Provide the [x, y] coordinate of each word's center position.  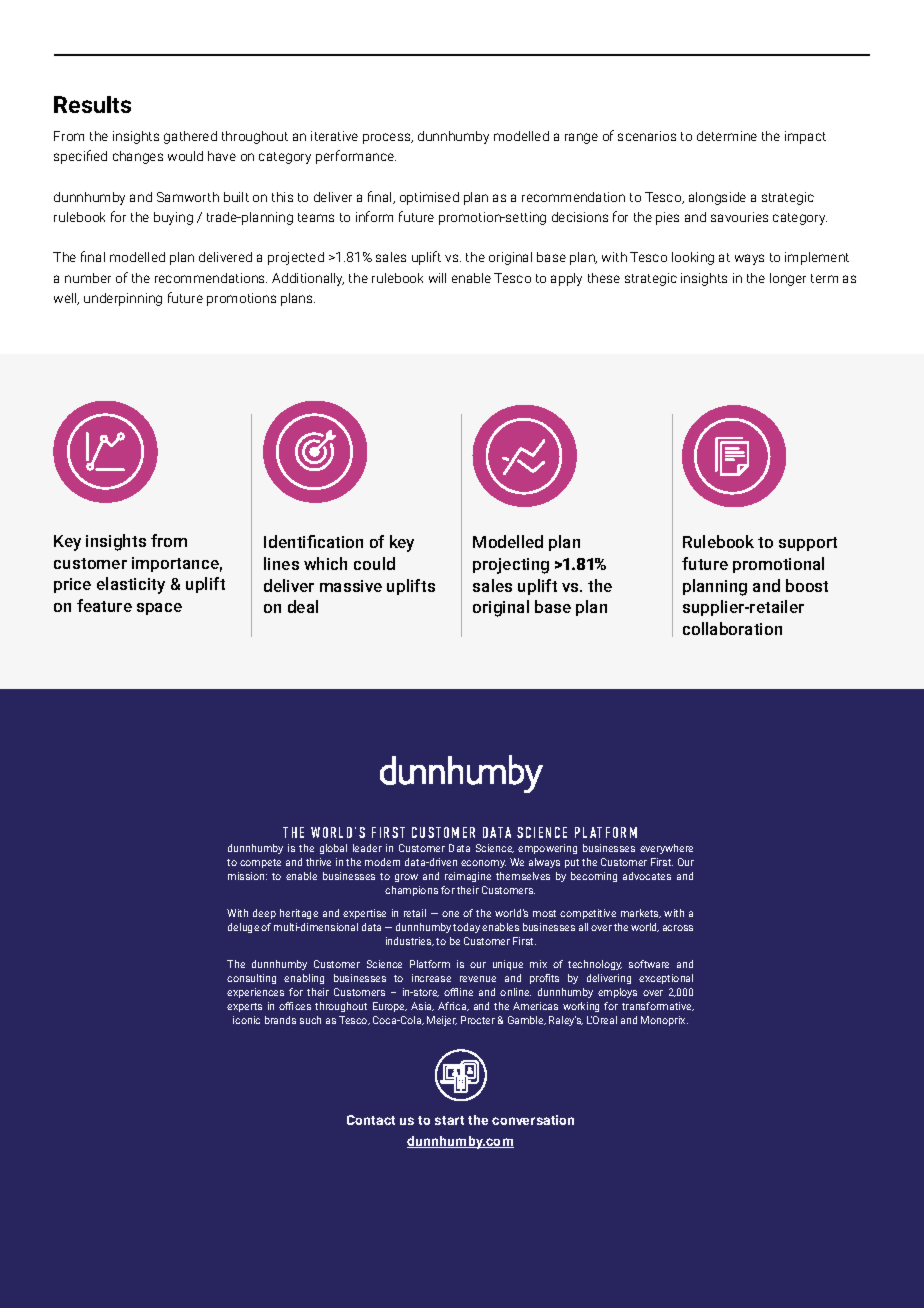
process [388, 138]
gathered [190, 137]
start [449, 1120]
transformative [658, 1006]
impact [805, 137]
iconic [246, 1020]
